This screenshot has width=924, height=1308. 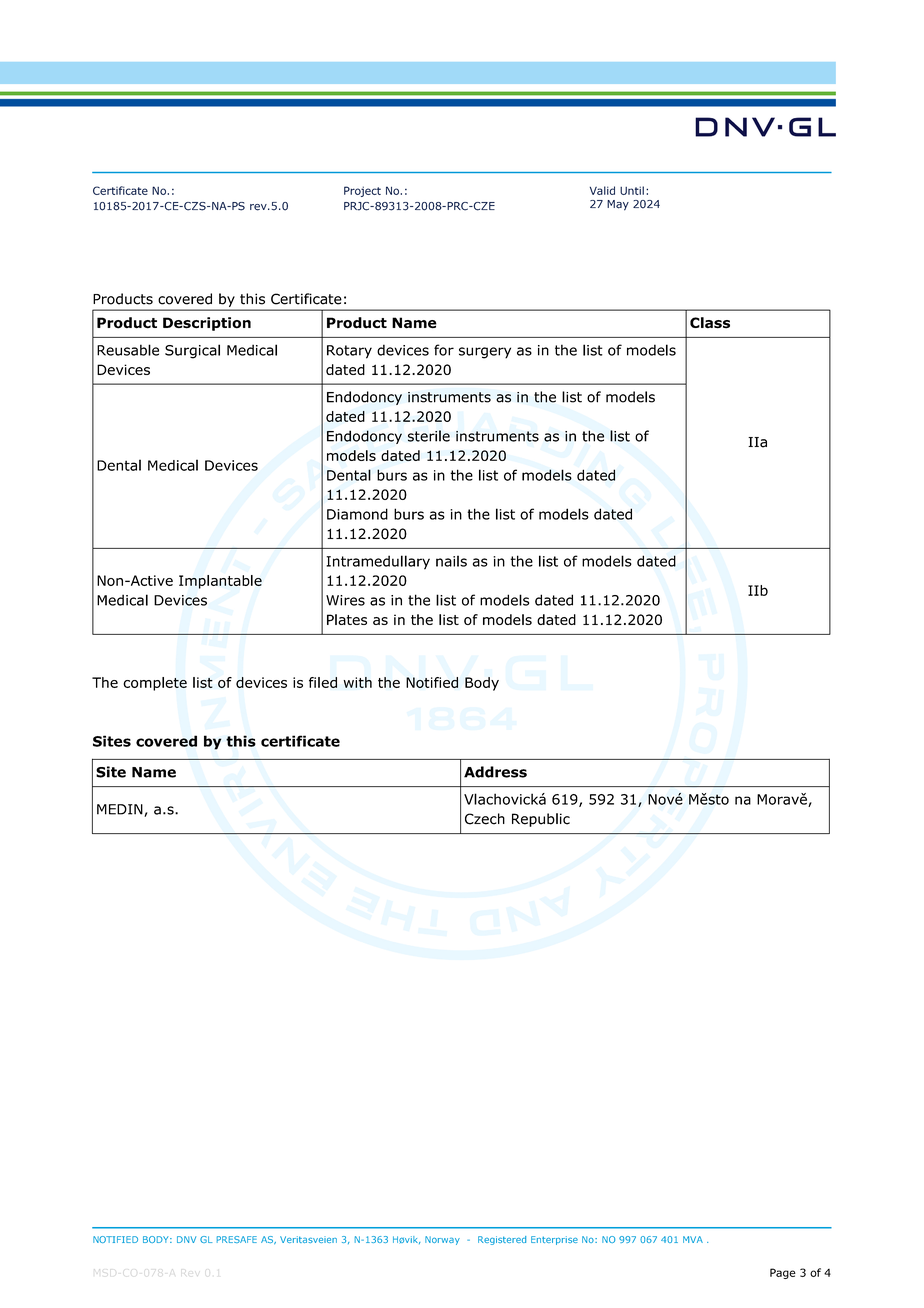 What do you see at coordinates (495, 772) in the screenshot?
I see `Address` at bounding box center [495, 772].
